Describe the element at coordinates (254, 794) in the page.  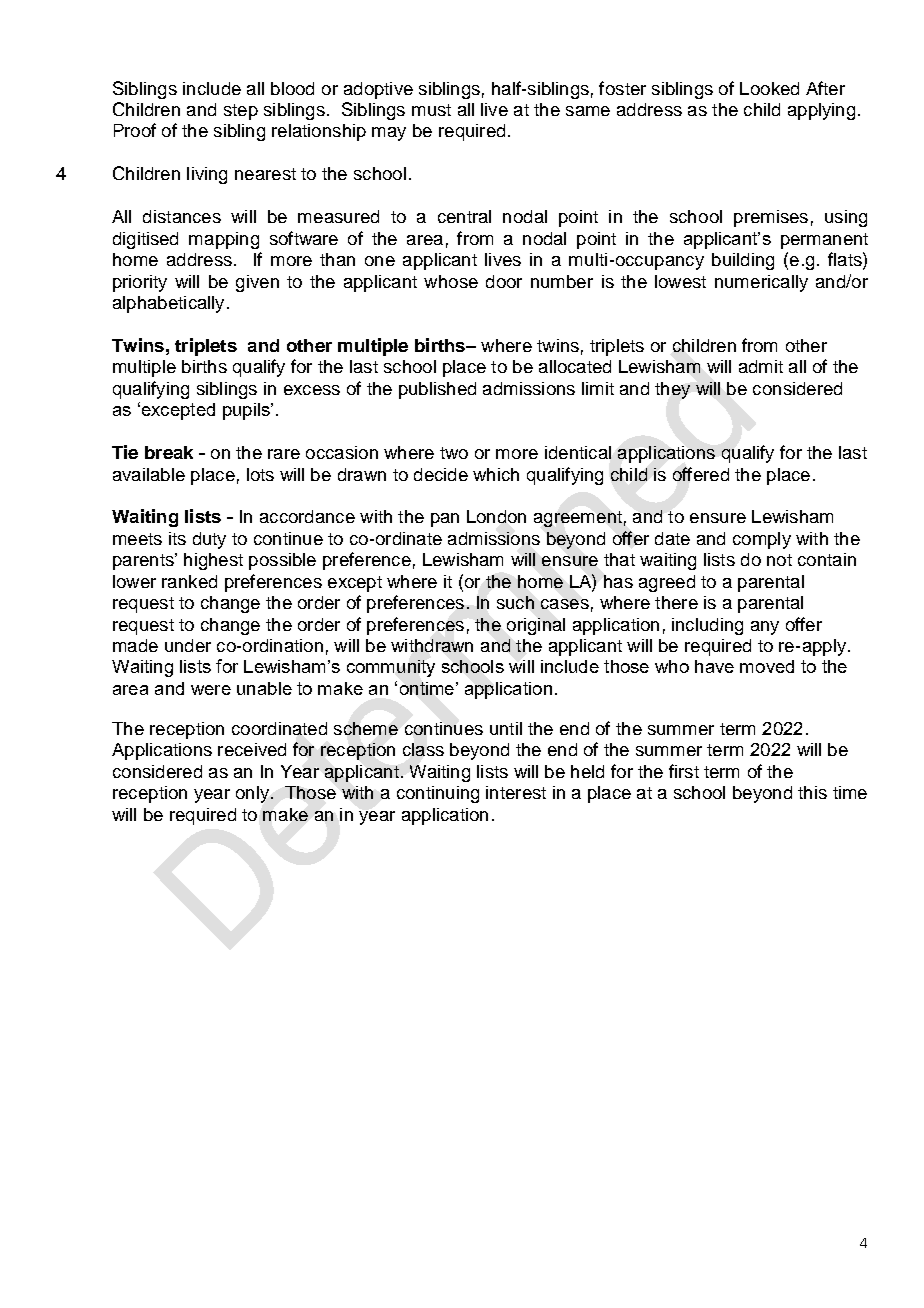
I see `only` at that location.
